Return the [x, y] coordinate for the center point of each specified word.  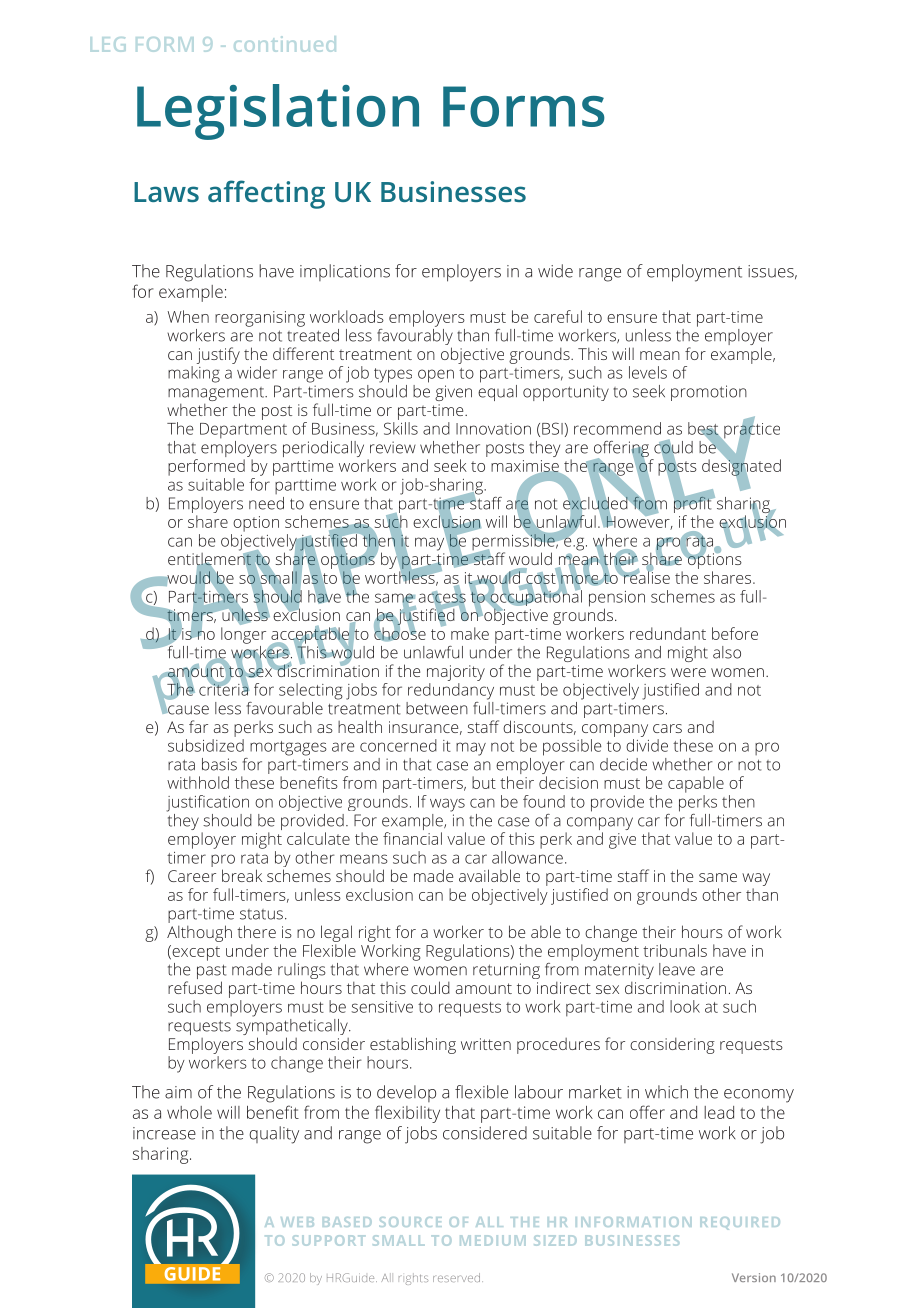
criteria [224, 688]
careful [558, 316]
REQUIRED [740, 1223]
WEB [297, 1222]
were [688, 672]
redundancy [451, 691]
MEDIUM [493, 1240]
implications [345, 272]
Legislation [278, 112]
